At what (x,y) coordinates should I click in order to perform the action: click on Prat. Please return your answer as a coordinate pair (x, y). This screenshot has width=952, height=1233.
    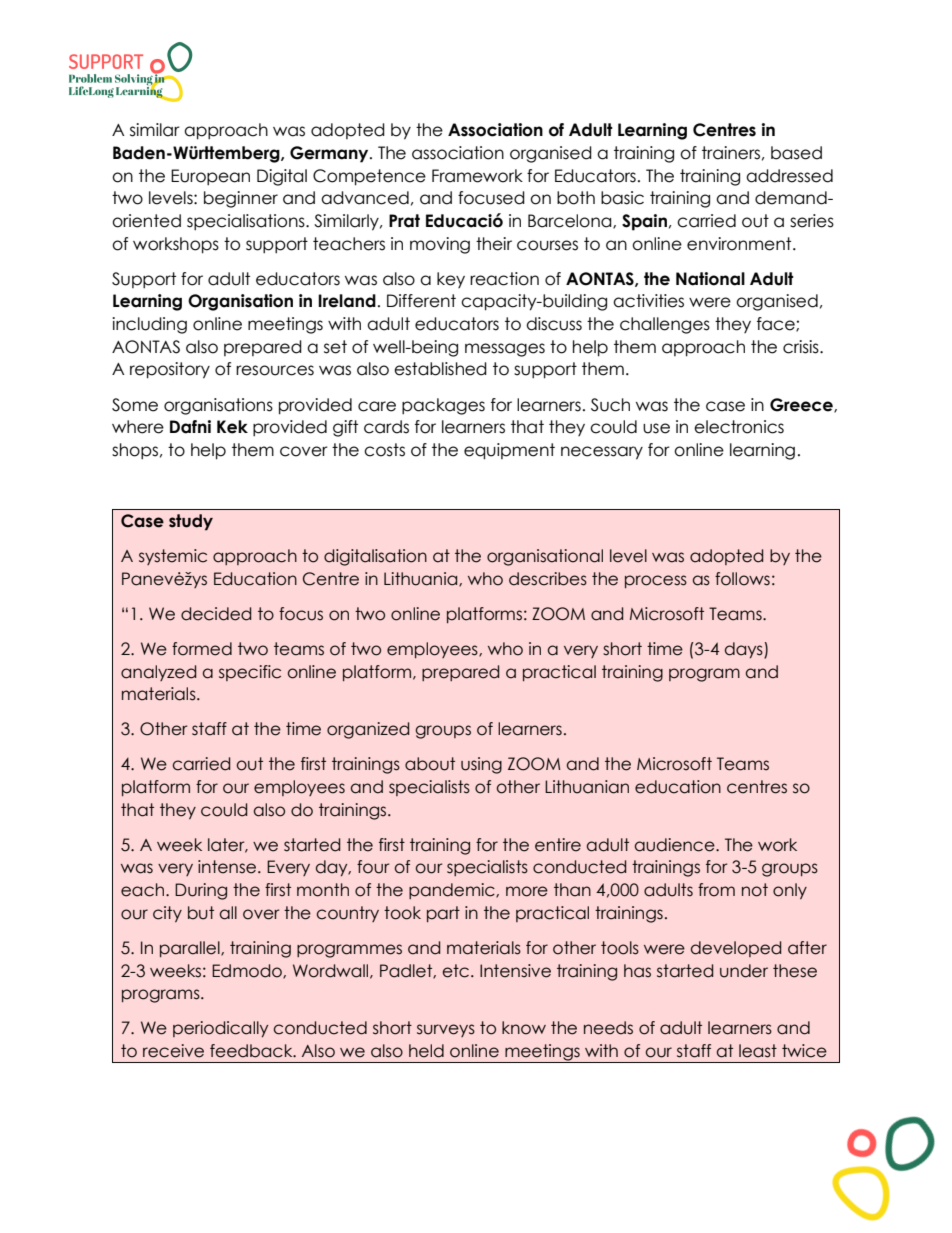
    Looking at the image, I should click on (404, 221).
